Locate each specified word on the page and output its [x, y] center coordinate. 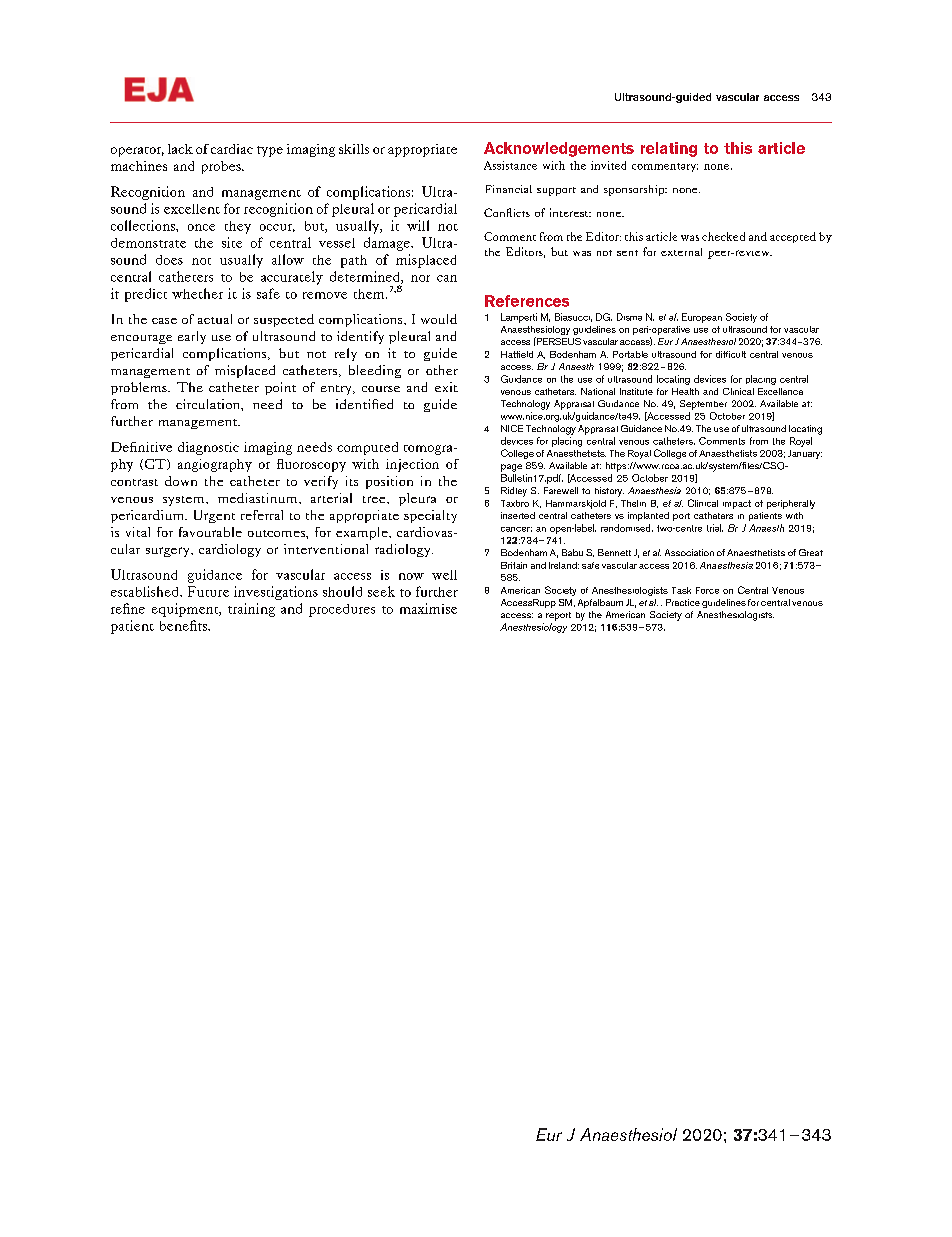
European [702, 318]
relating [669, 149]
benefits [184, 625]
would [439, 319]
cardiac [232, 149]
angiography [215, 465]
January [805, 454]
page [511, 468]
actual [215, 319]
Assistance [510, 165]
